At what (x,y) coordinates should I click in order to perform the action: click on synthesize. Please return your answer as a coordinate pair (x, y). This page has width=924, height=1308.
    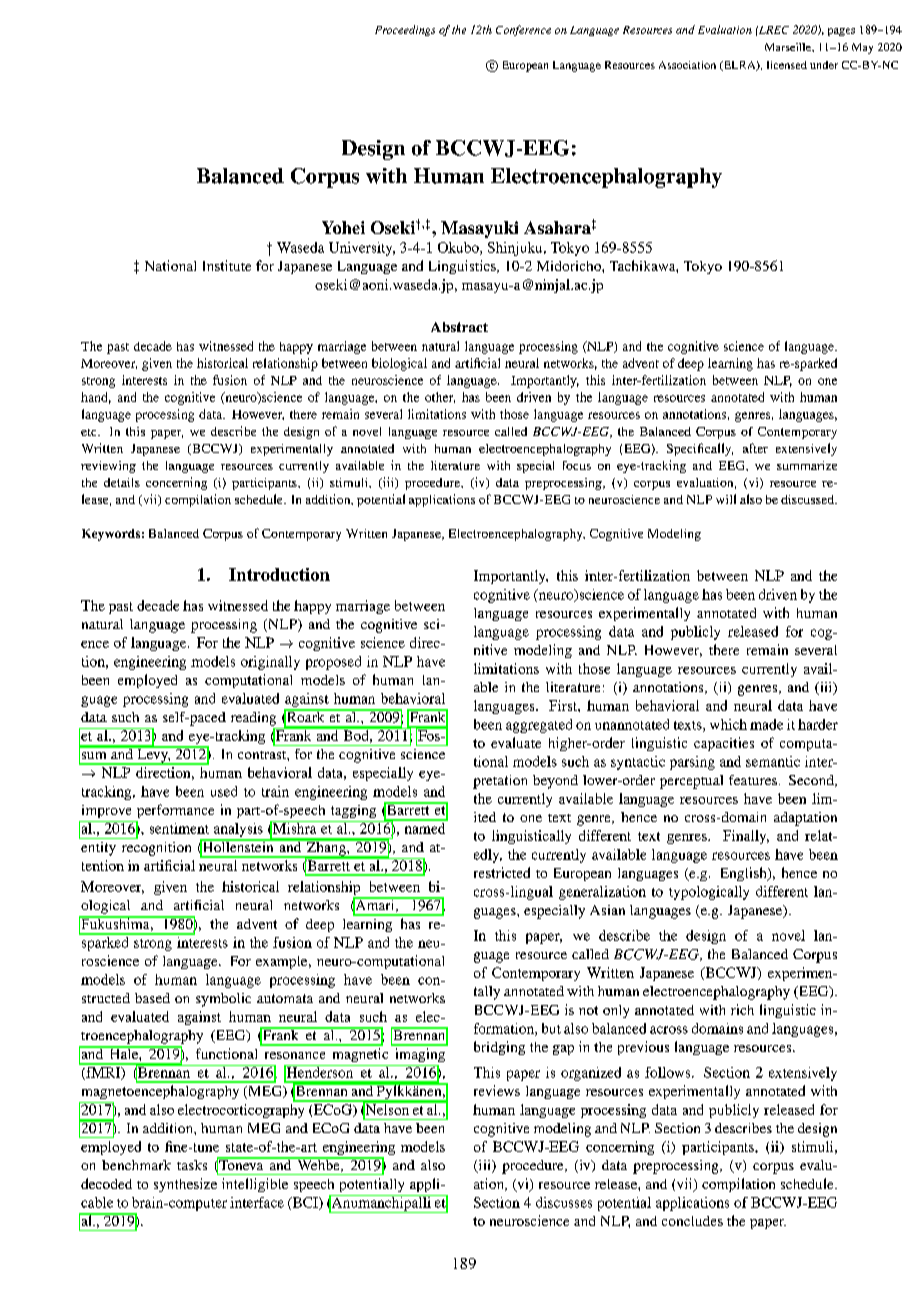
    Looking at the image, I should click on (185, 1185).
